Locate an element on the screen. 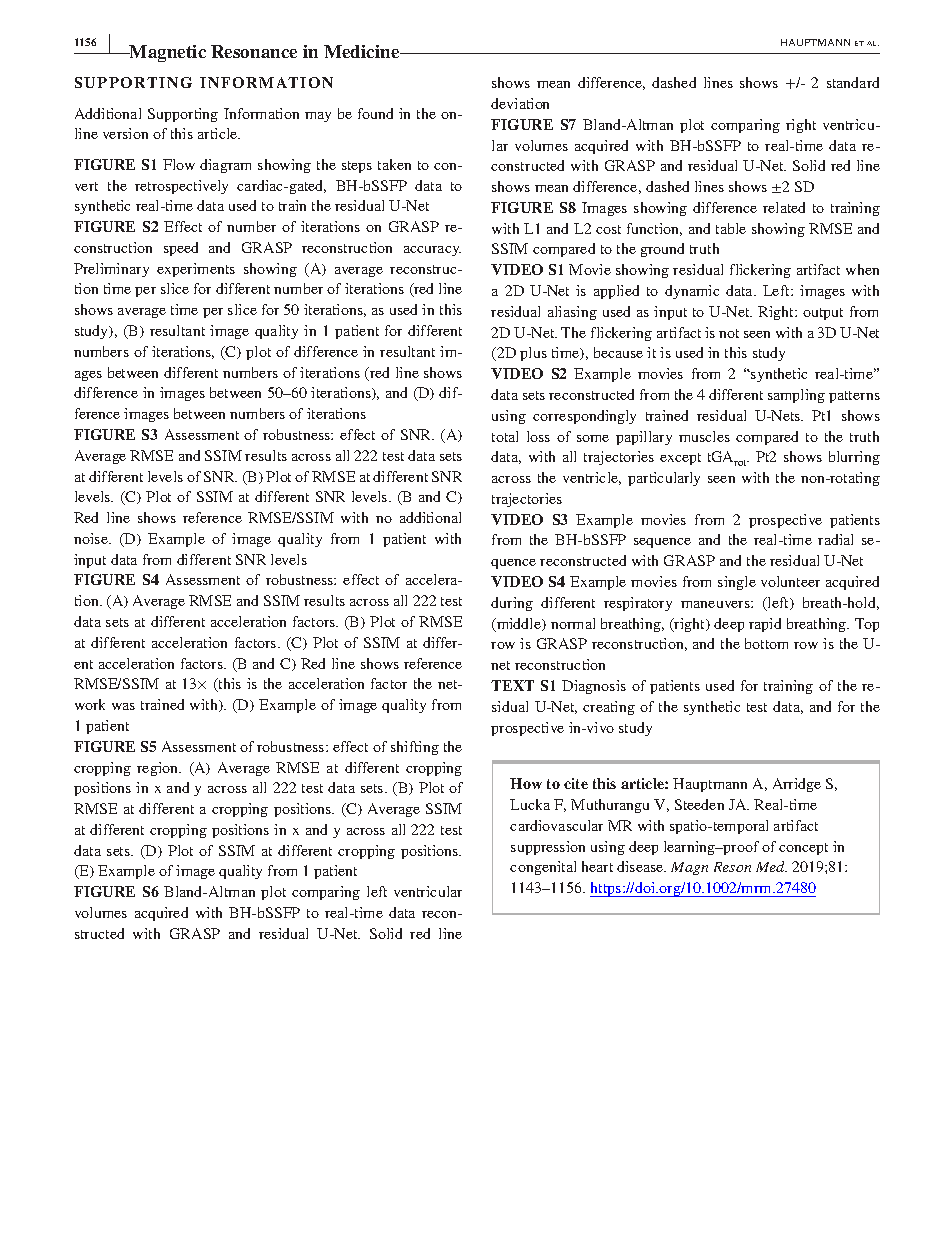 Image resolution: width=952 pixels, height=1251 pixels. may is located at coordinates (318, 117).
